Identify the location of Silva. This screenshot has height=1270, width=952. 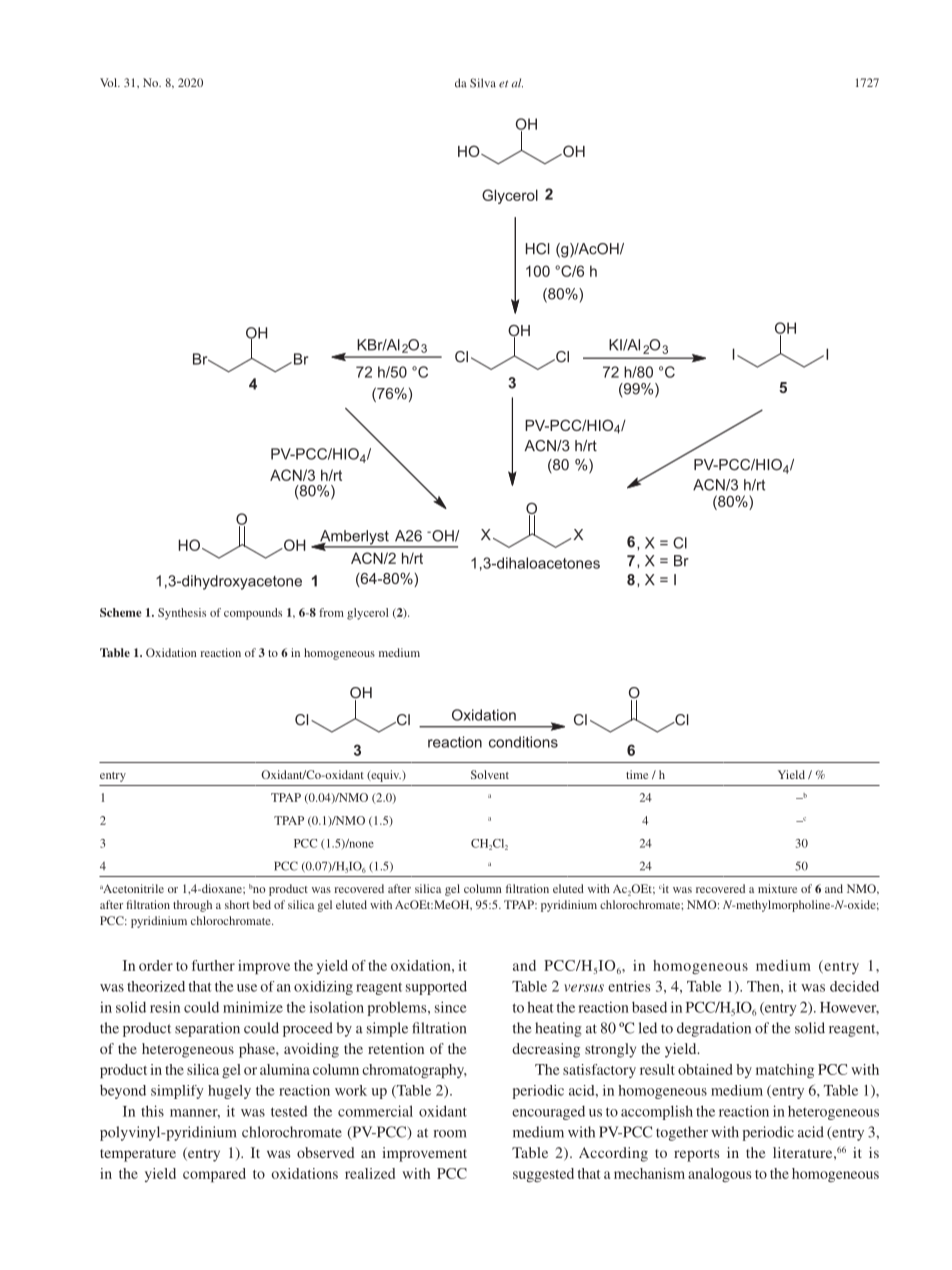
(483, 83).
